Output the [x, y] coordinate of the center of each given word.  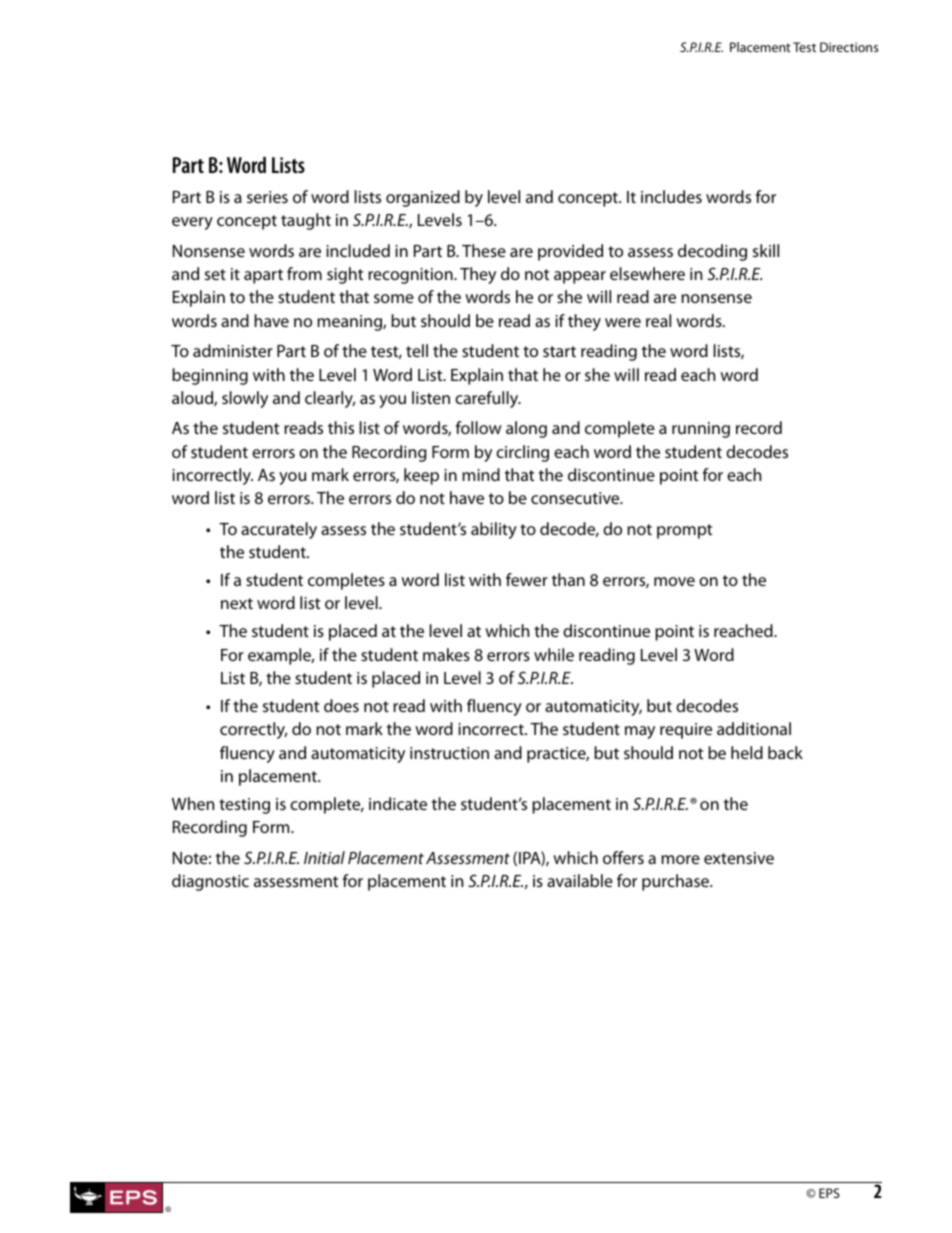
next [237, 603]
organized [423, 198]
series [267, 197]
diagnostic [210, 882]
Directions [849, 47]
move [674, 581]
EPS [829, 1193]
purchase [676, 882]
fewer [527, 579]
